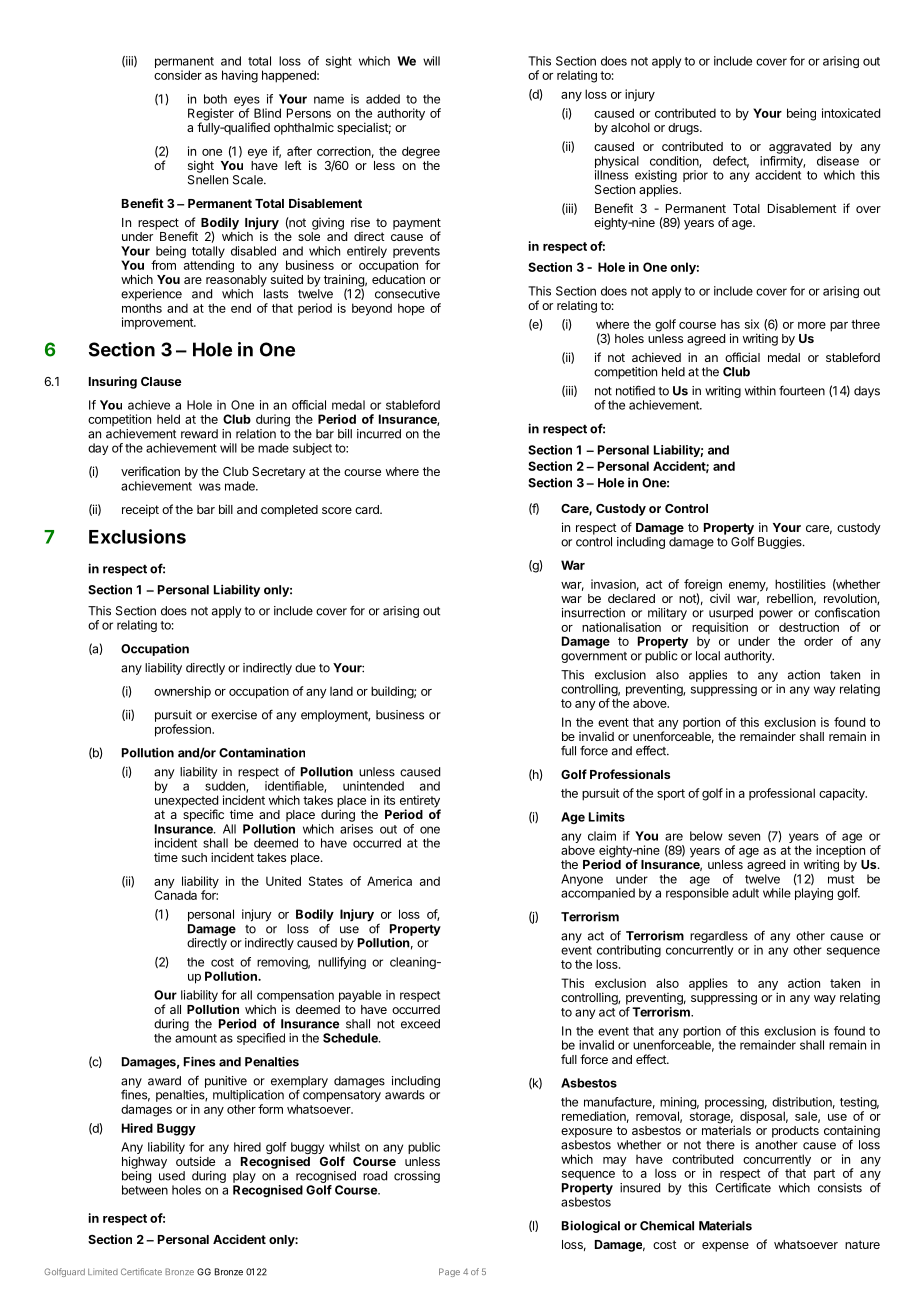  What do you see at coordinates (211, 115) in the screenshot?
I see `Register` at bounding box center [211, 115].
